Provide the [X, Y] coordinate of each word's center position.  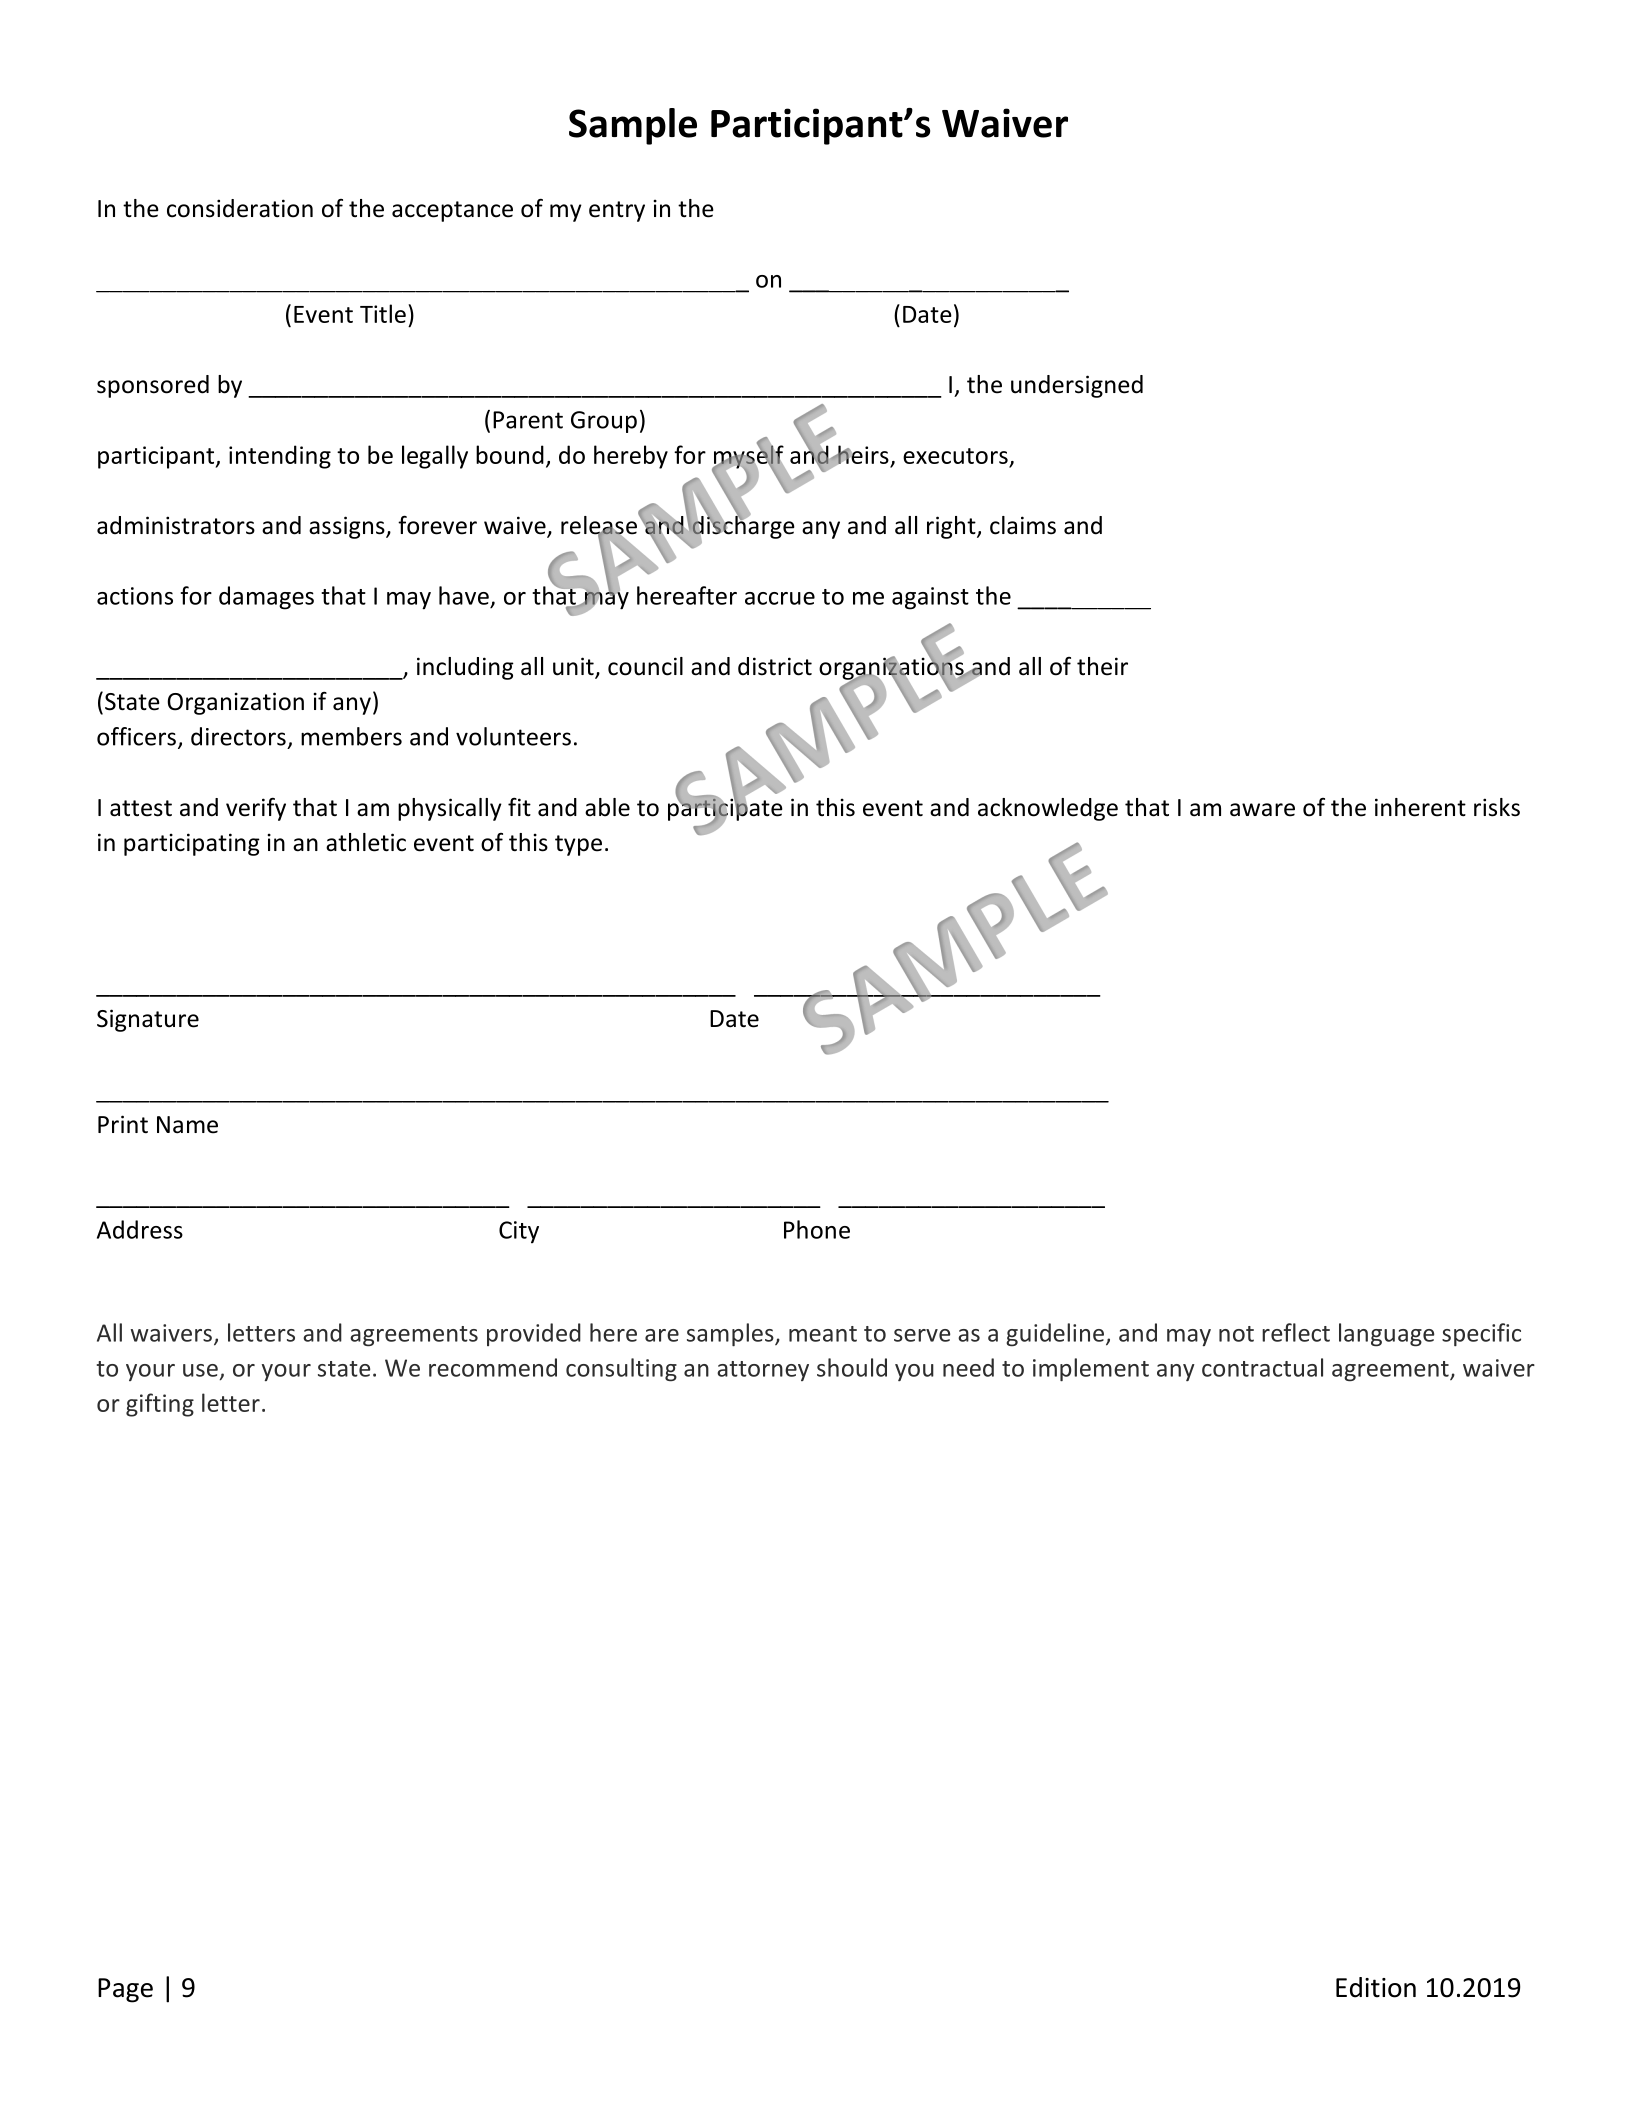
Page [125, 1990]
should [852, 1367]
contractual [1262, 1367]
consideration [240, 208]
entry [617, 211]
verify [256, 809]
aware [1262, 810]
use [200, 1370]
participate [725, 809]
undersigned [1077, 386]
